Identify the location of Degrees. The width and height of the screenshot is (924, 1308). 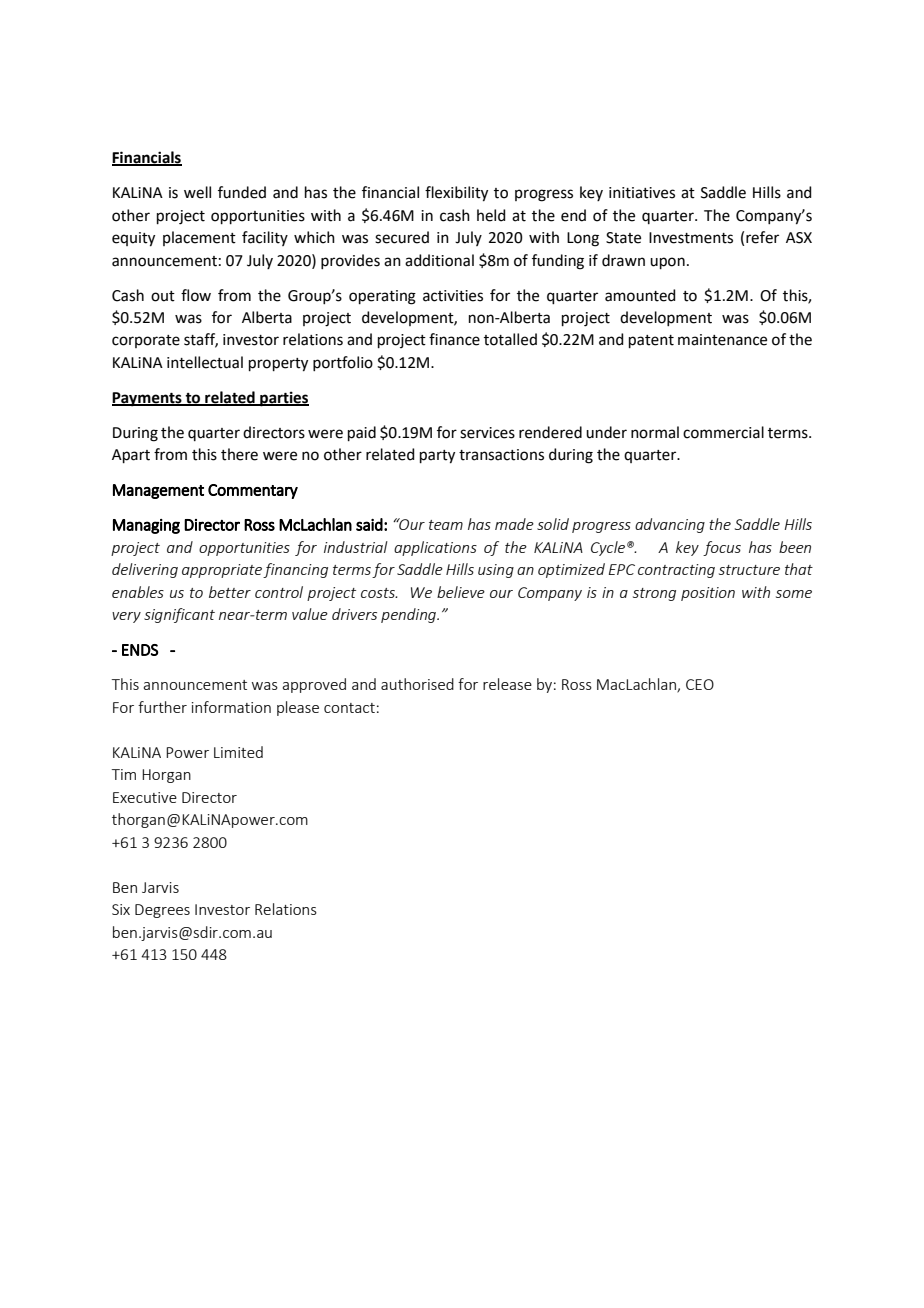
(162, 911).
